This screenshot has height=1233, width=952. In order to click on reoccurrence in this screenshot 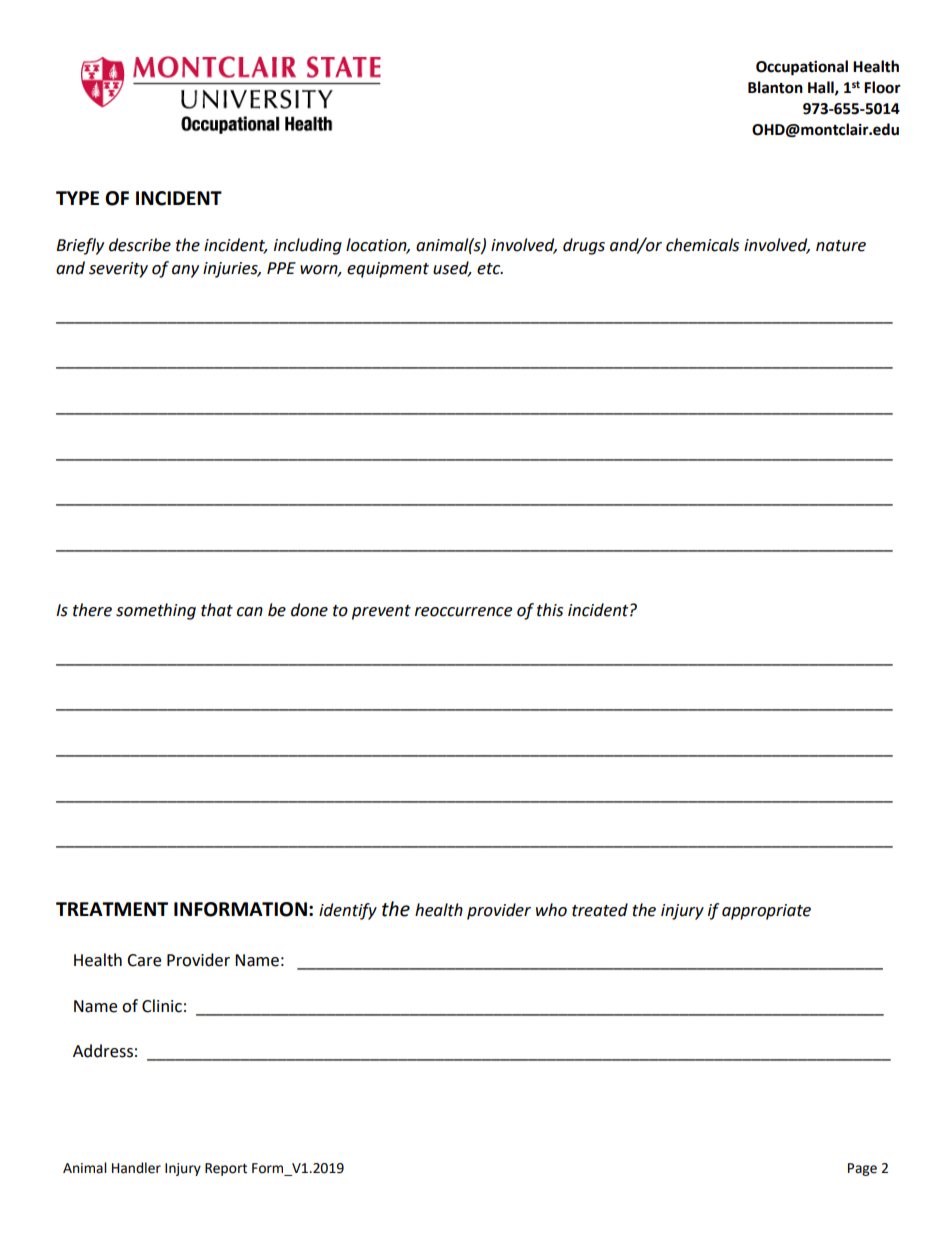, I will do `click(463, 612)`.
